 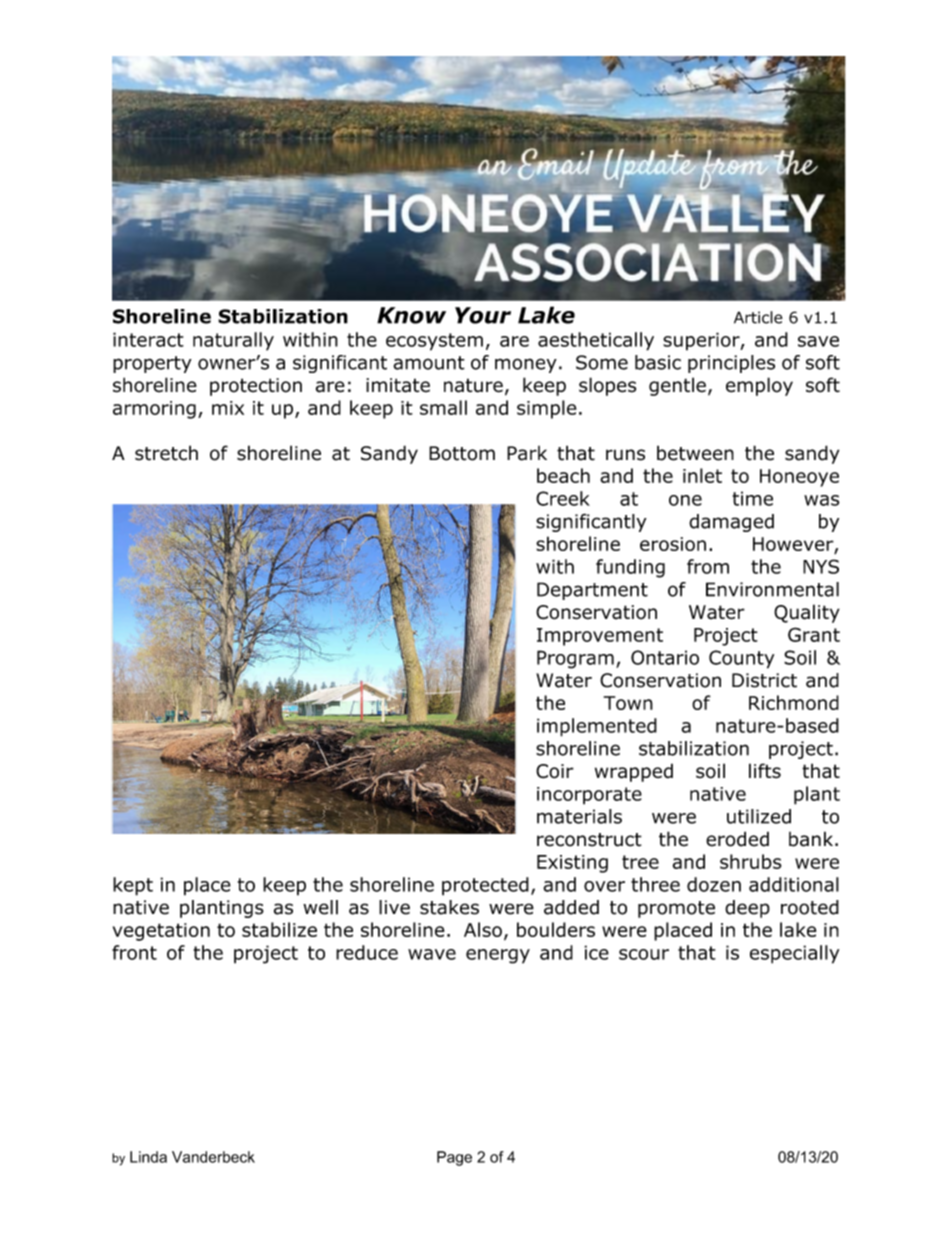 I want to click on stretch, so click(x=166, y=453).
